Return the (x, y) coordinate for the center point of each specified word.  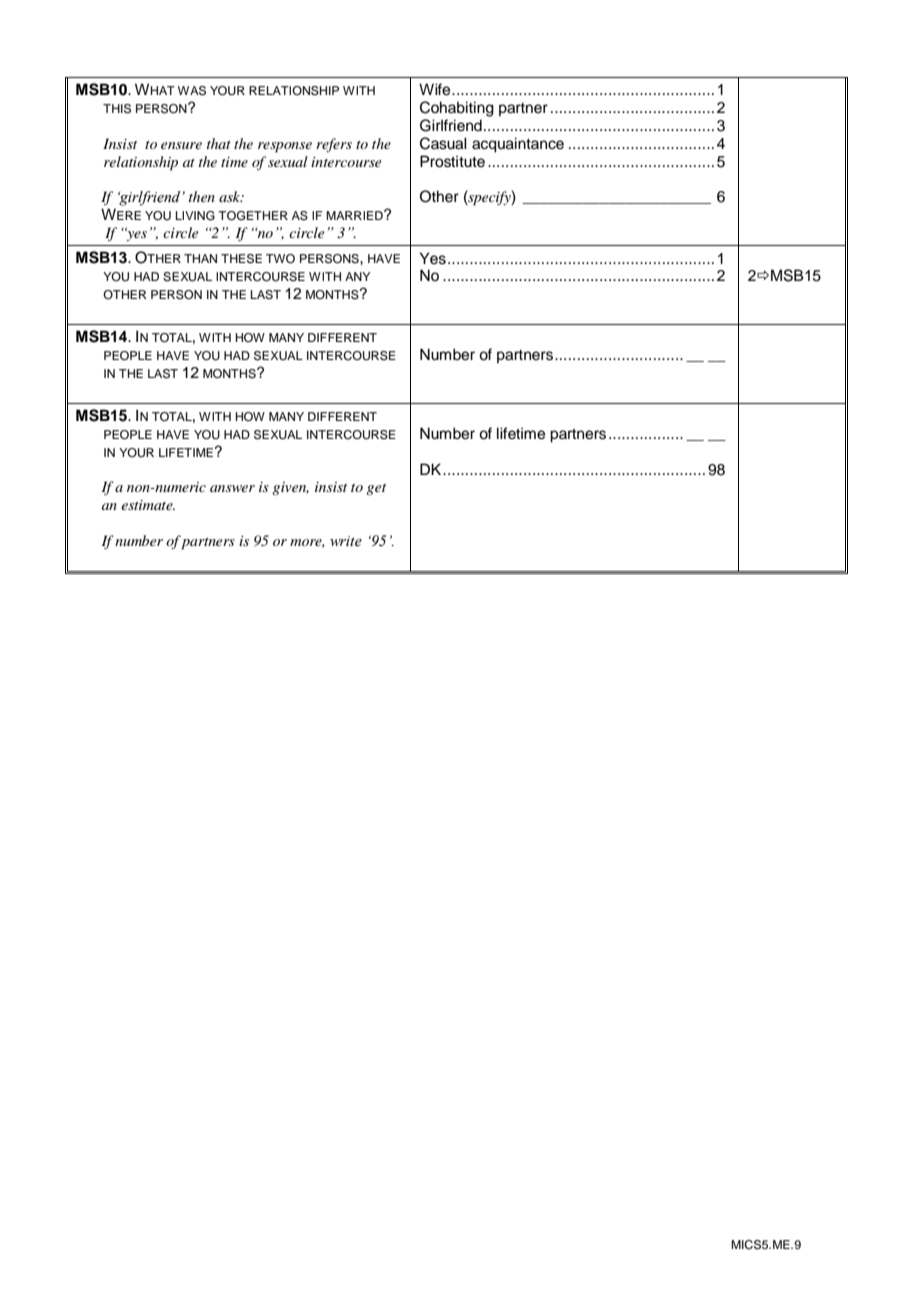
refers (334, 145)
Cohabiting (457, 109)
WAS (192, 91)
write (346, 541)
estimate (148, 505)
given (290, 489)
